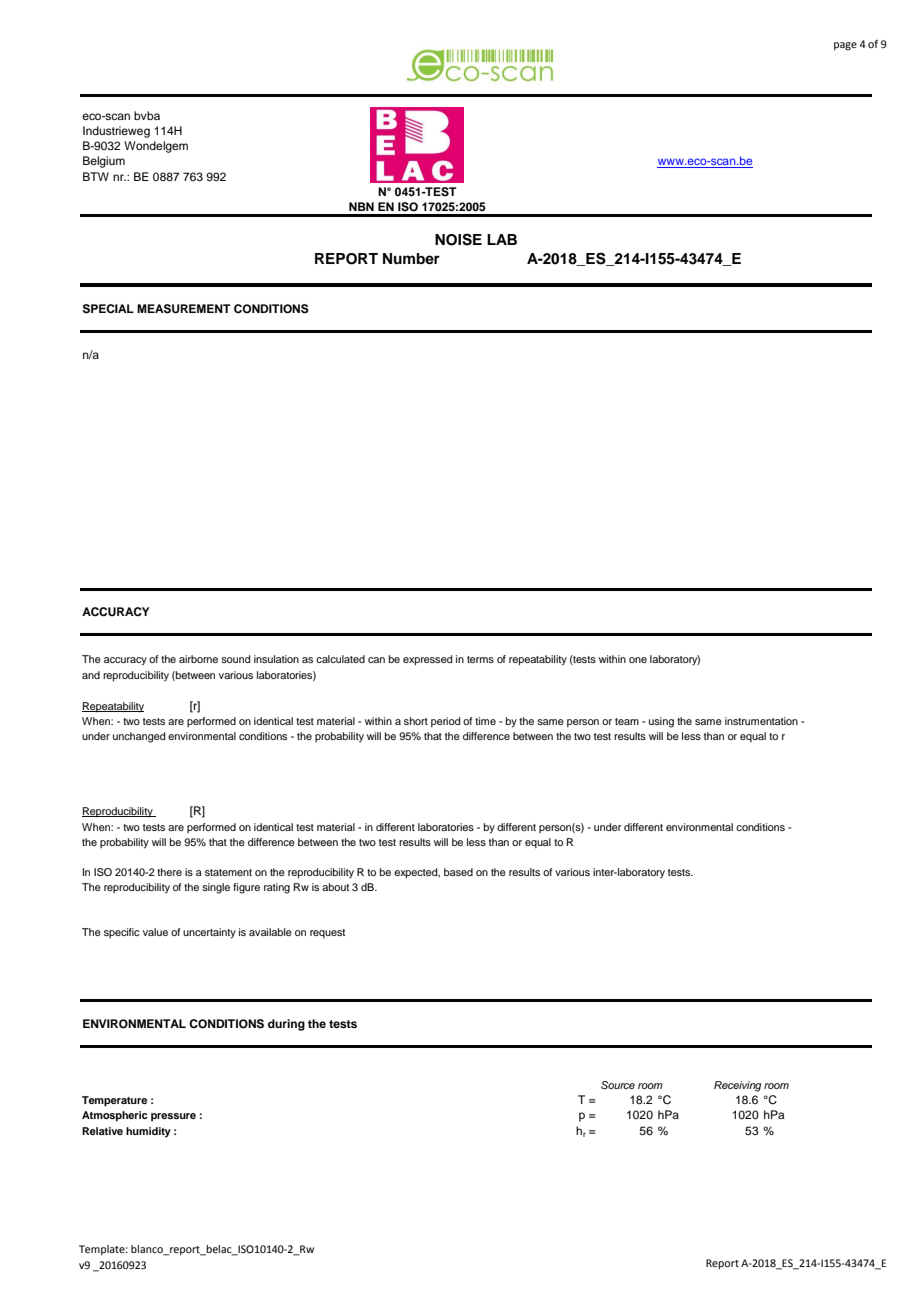  Describe the element at coordinates (761, 721) in the image. I see `instrumentation` at that location.
